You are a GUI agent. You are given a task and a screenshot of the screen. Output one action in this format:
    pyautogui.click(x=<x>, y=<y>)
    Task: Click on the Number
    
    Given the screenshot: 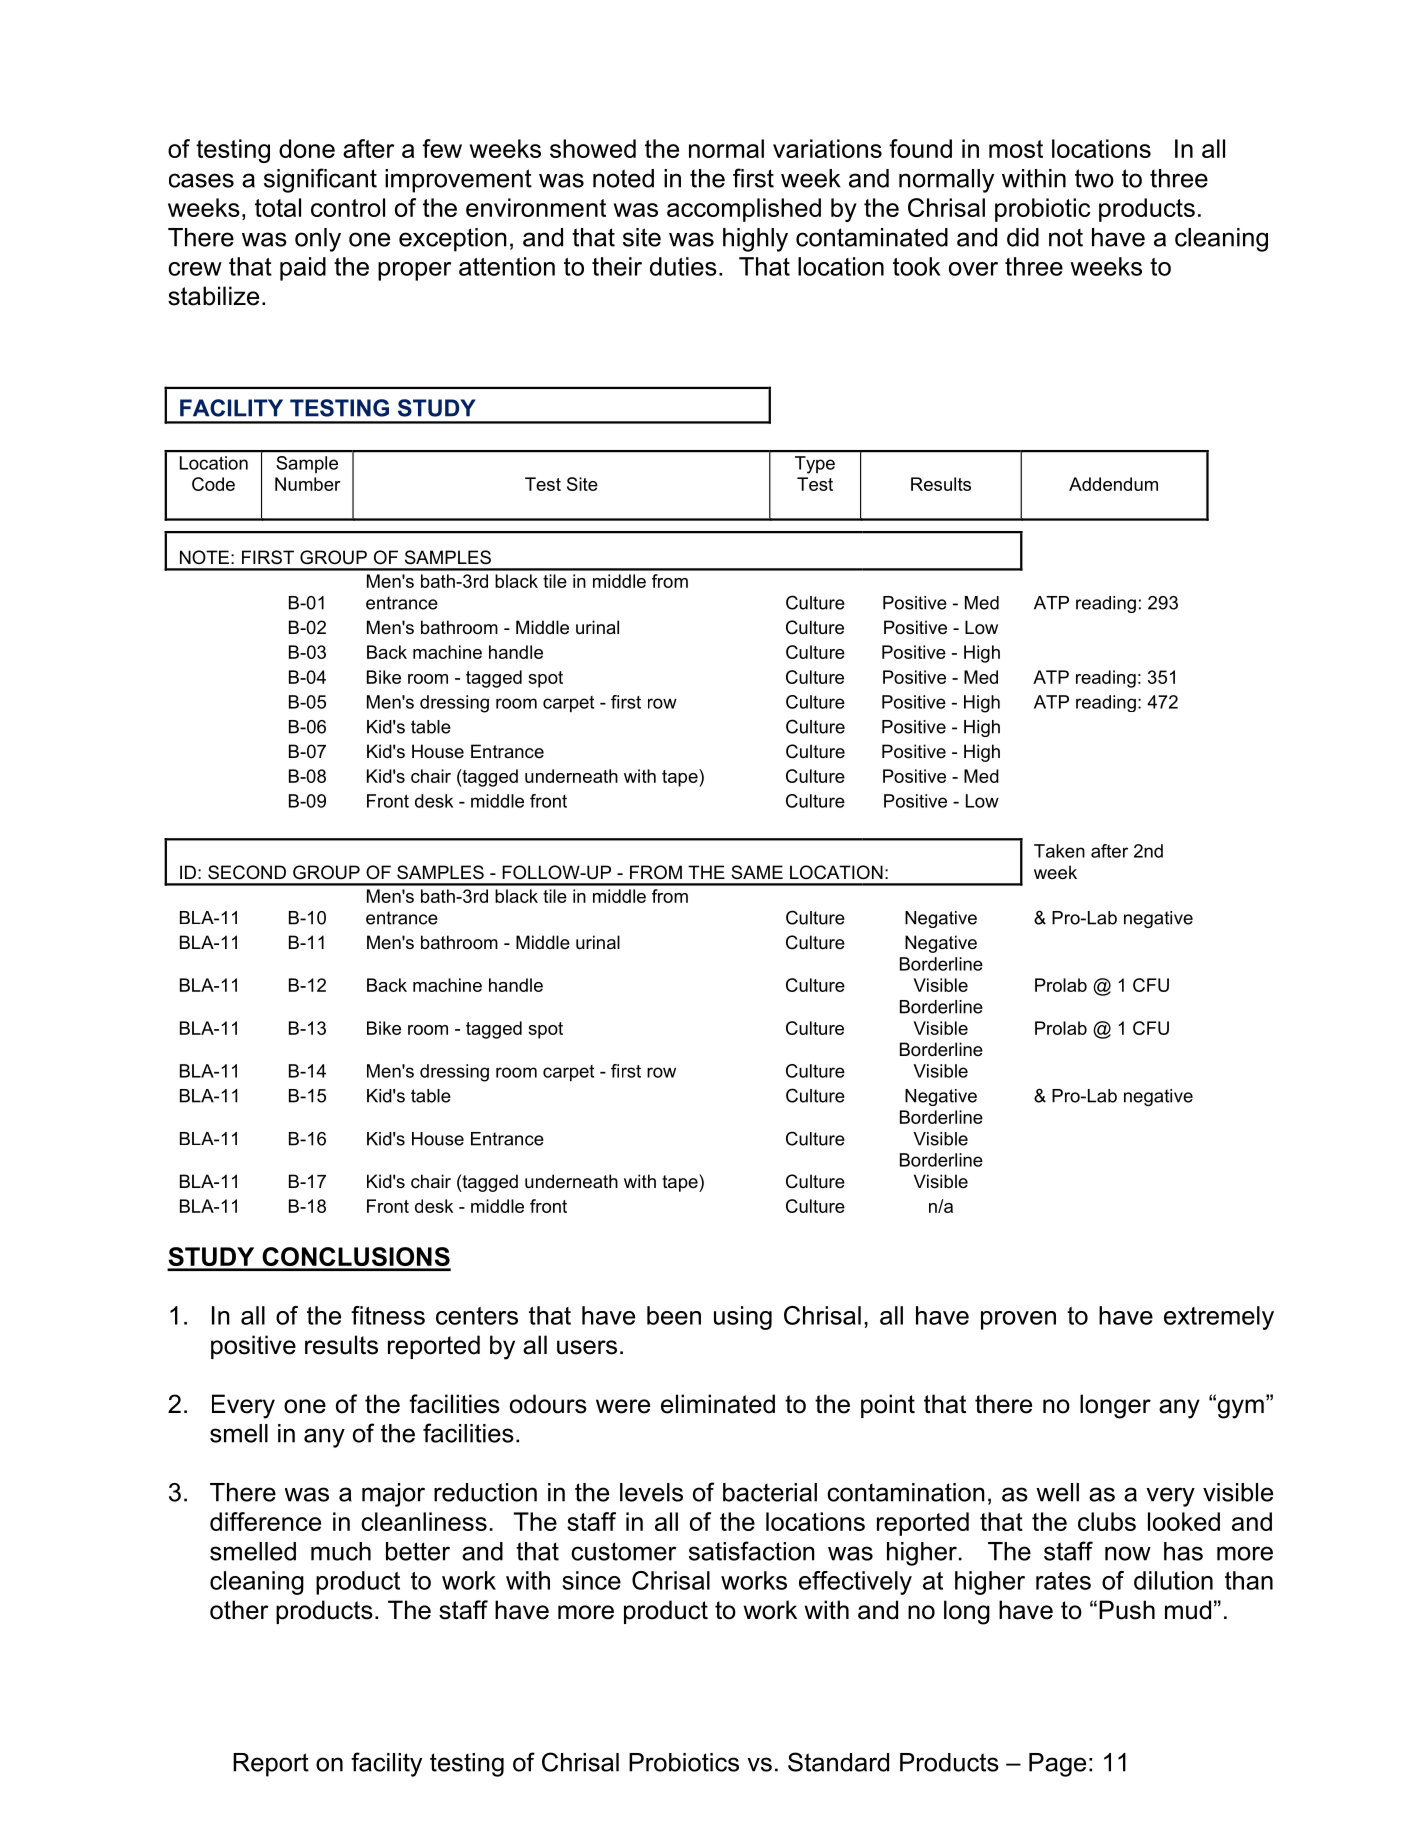 What is the action you would take?
    pyautogui.click(x=308, y=484)
